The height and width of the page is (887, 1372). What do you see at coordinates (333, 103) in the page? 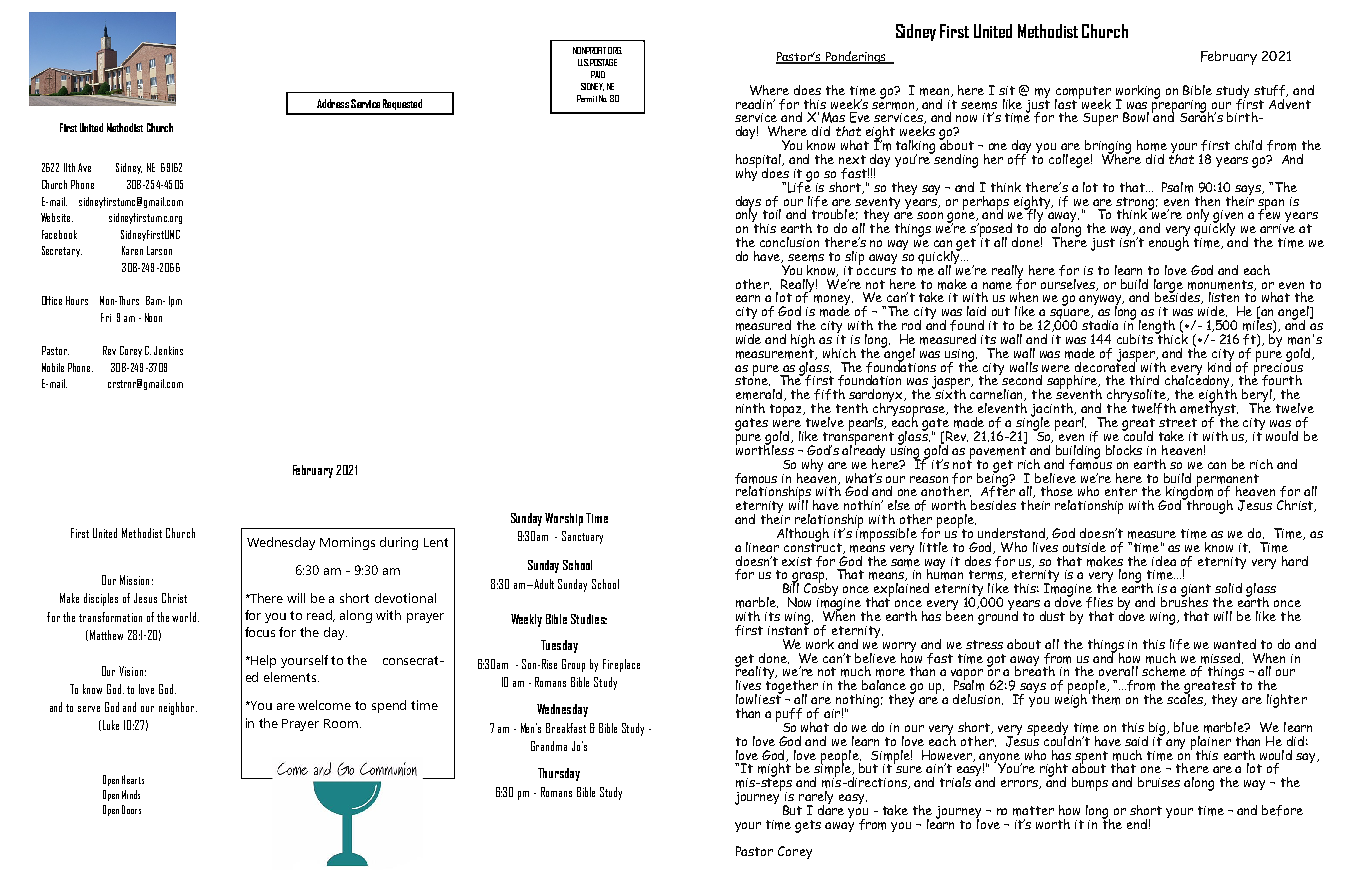
I see `Address` at bounding box center [333, 103].
